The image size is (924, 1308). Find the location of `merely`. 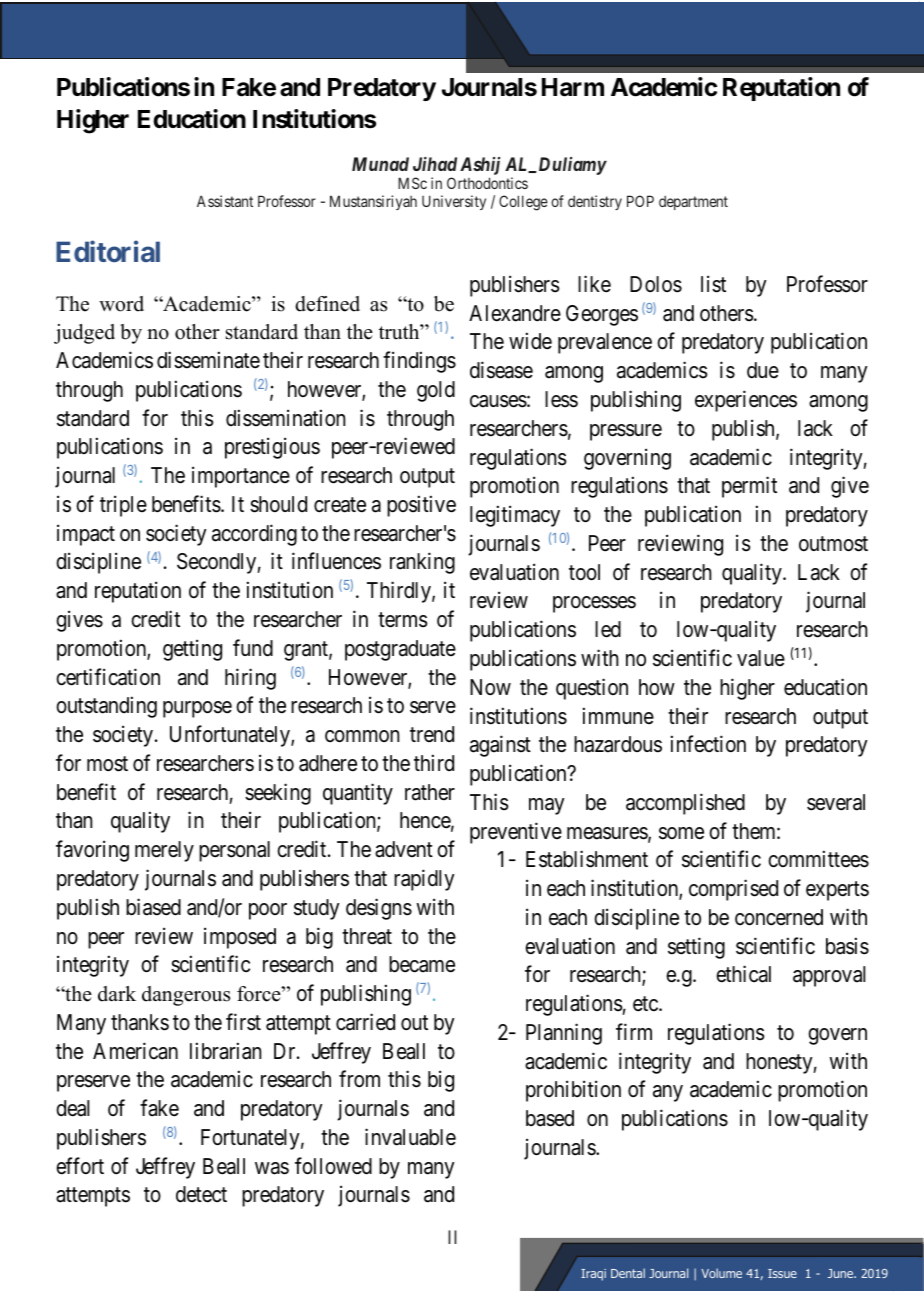

merely is located at coordinates (164, 851).
